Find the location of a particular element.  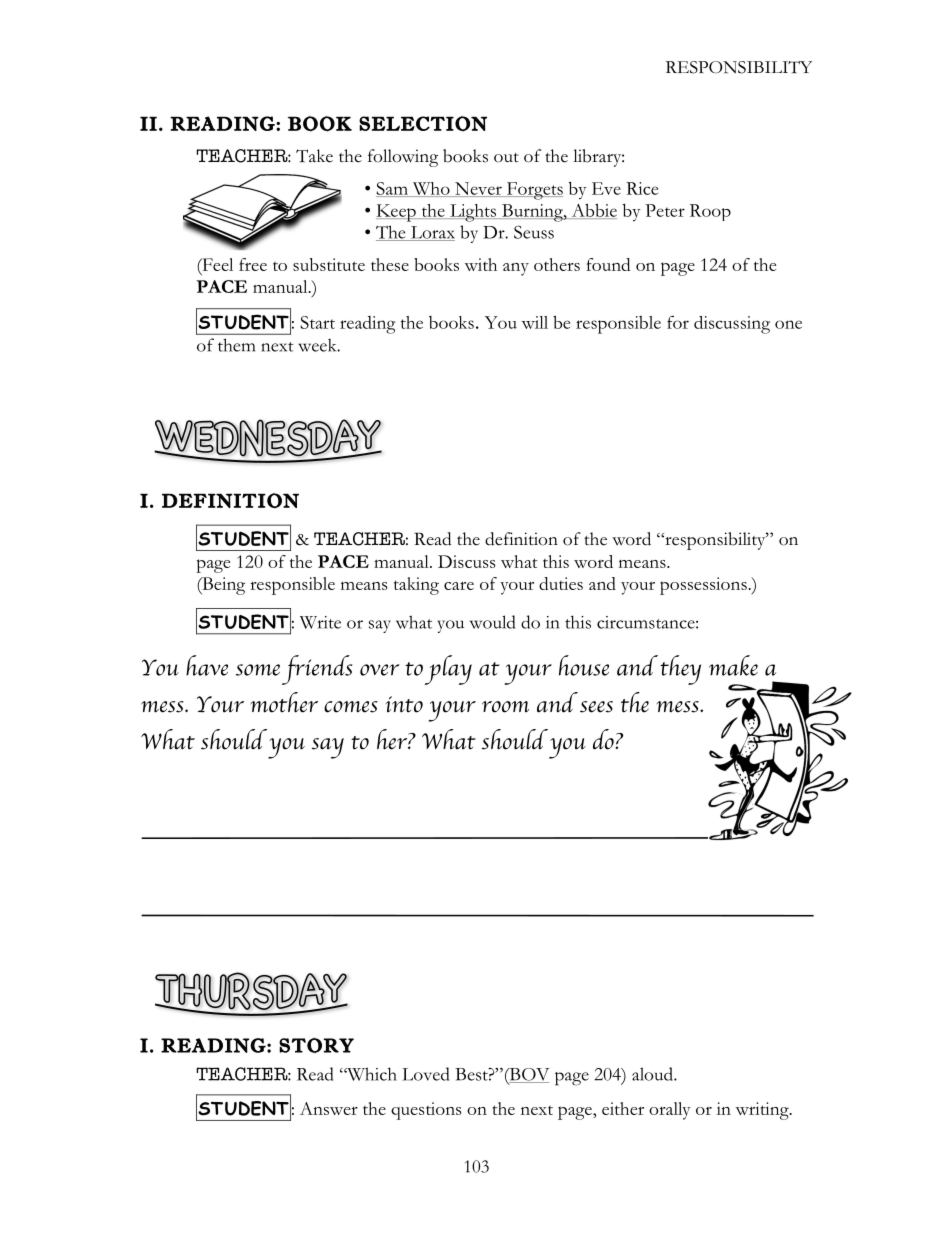

Take is located at coordinates (314, 156).
